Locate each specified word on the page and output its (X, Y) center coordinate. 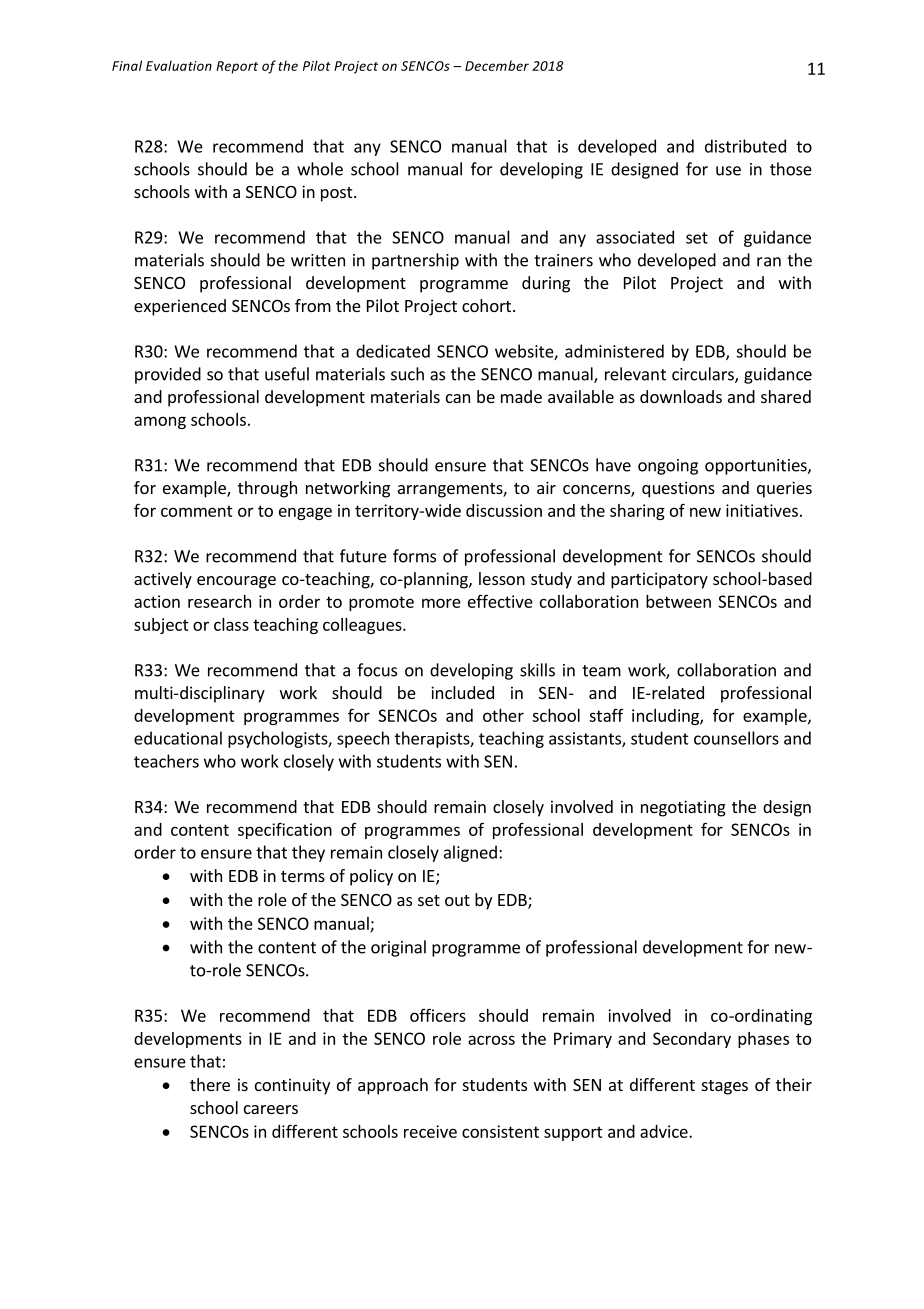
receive (430, 1131)
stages (725, 1087)
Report (237, 67)
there (210, 1084)
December (497, 65)
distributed (745, 146)
